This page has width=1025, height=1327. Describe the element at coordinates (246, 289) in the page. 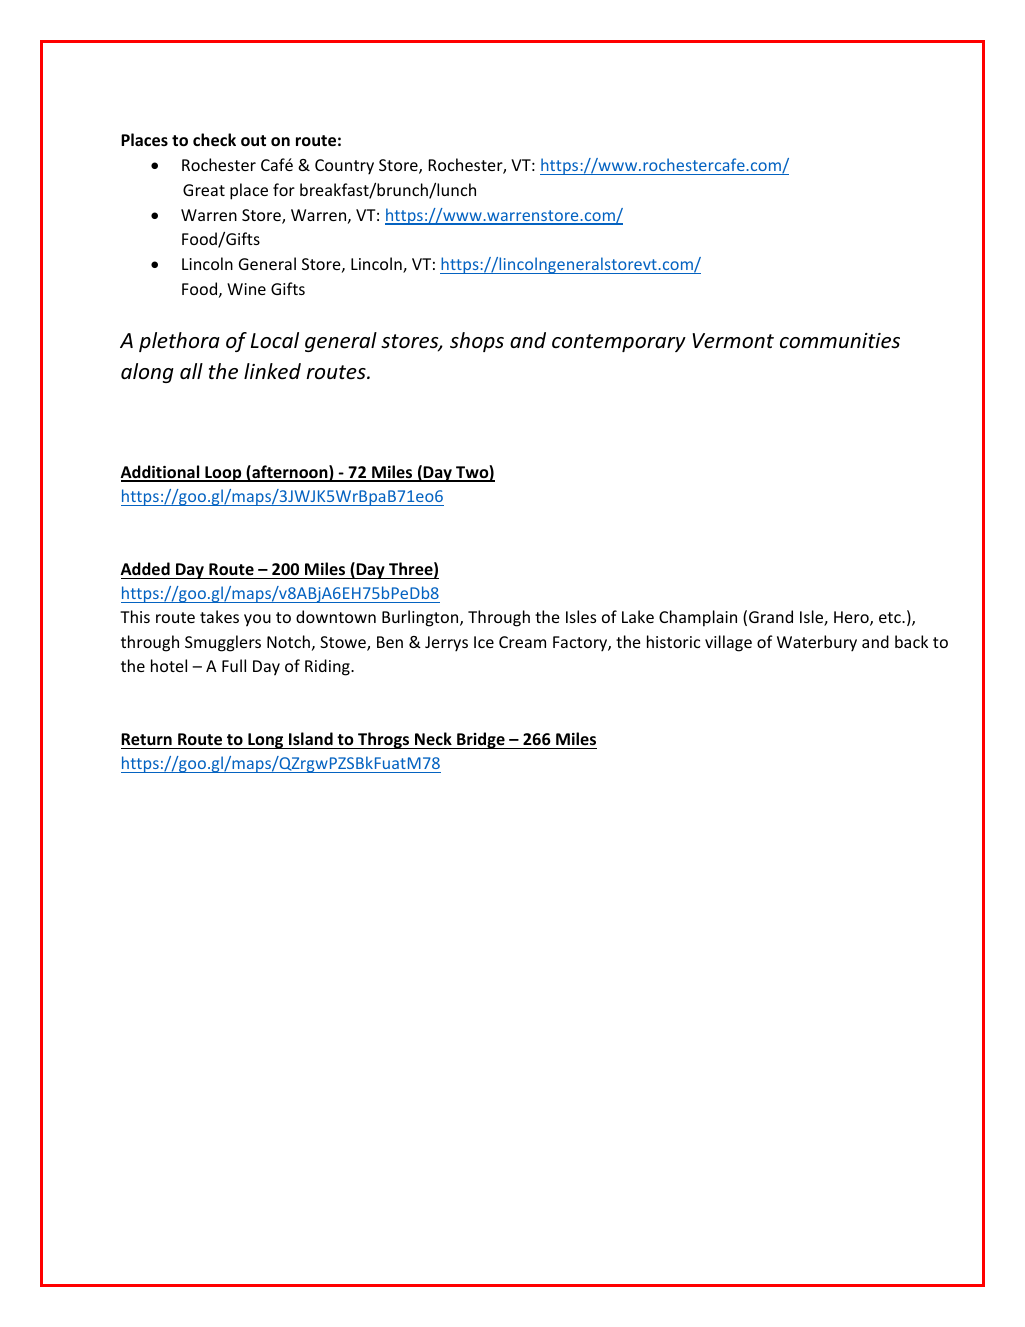

I see `Wine` at that location.
